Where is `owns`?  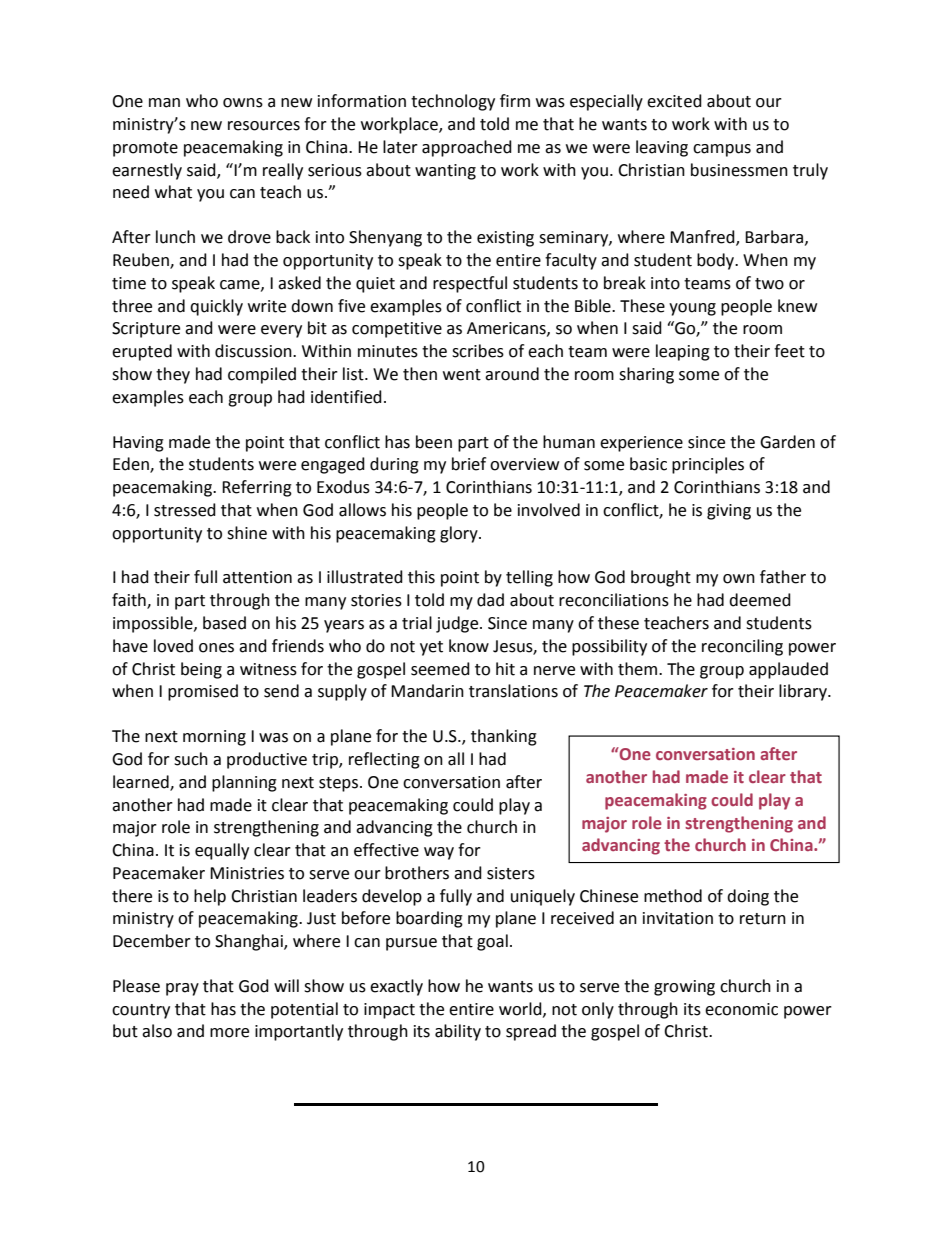
owns is located at coordinates (243, 103).
